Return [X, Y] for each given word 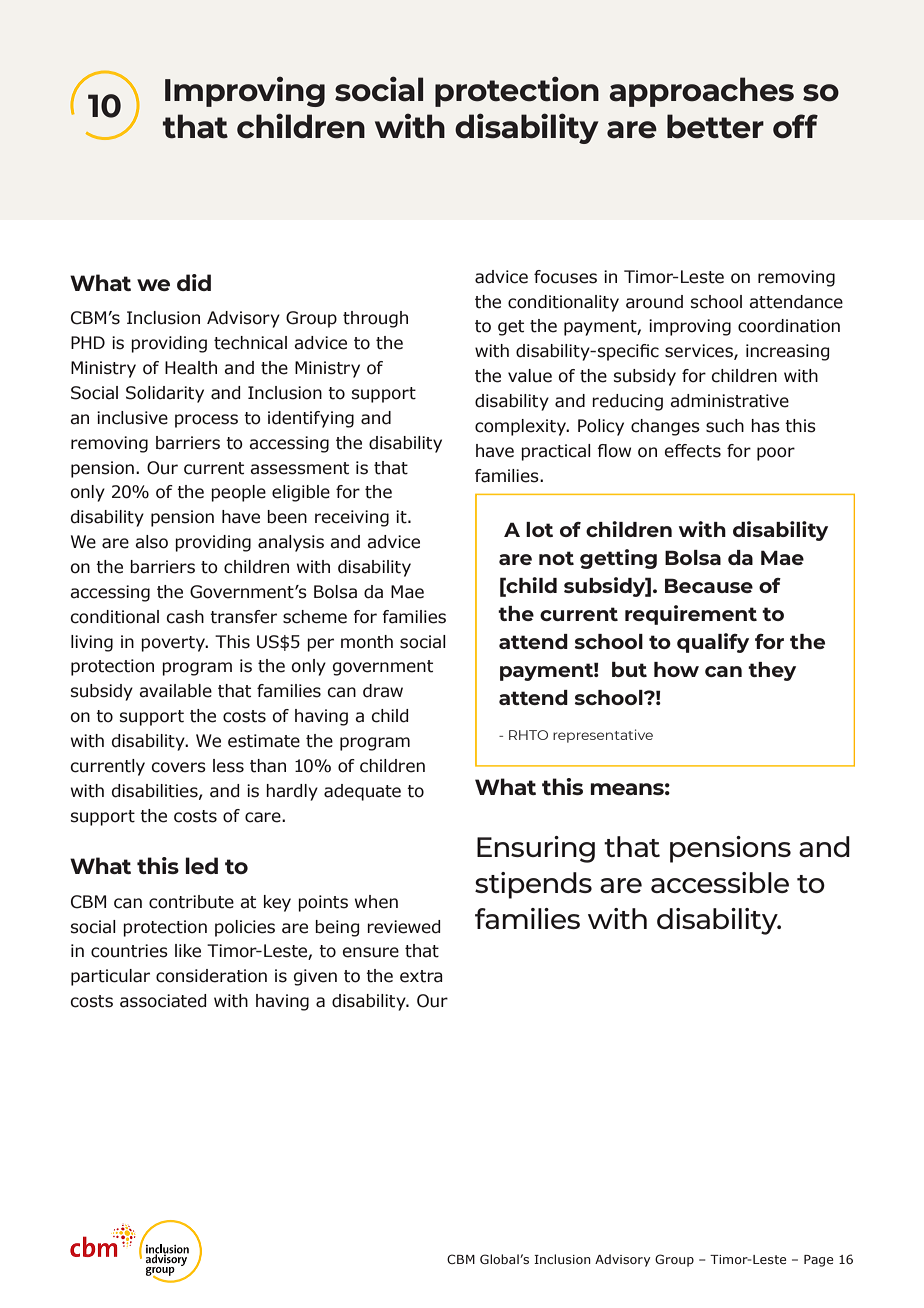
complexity [522, 427]
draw [383, 691]
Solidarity [165, 394]
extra [421, 976]
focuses [565, 277]
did [194, 282]
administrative [729, 401]
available [175, 691]
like [188, 951]
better [715, 126]
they [772, 671]
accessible [720, 882]
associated [163, 1001]
